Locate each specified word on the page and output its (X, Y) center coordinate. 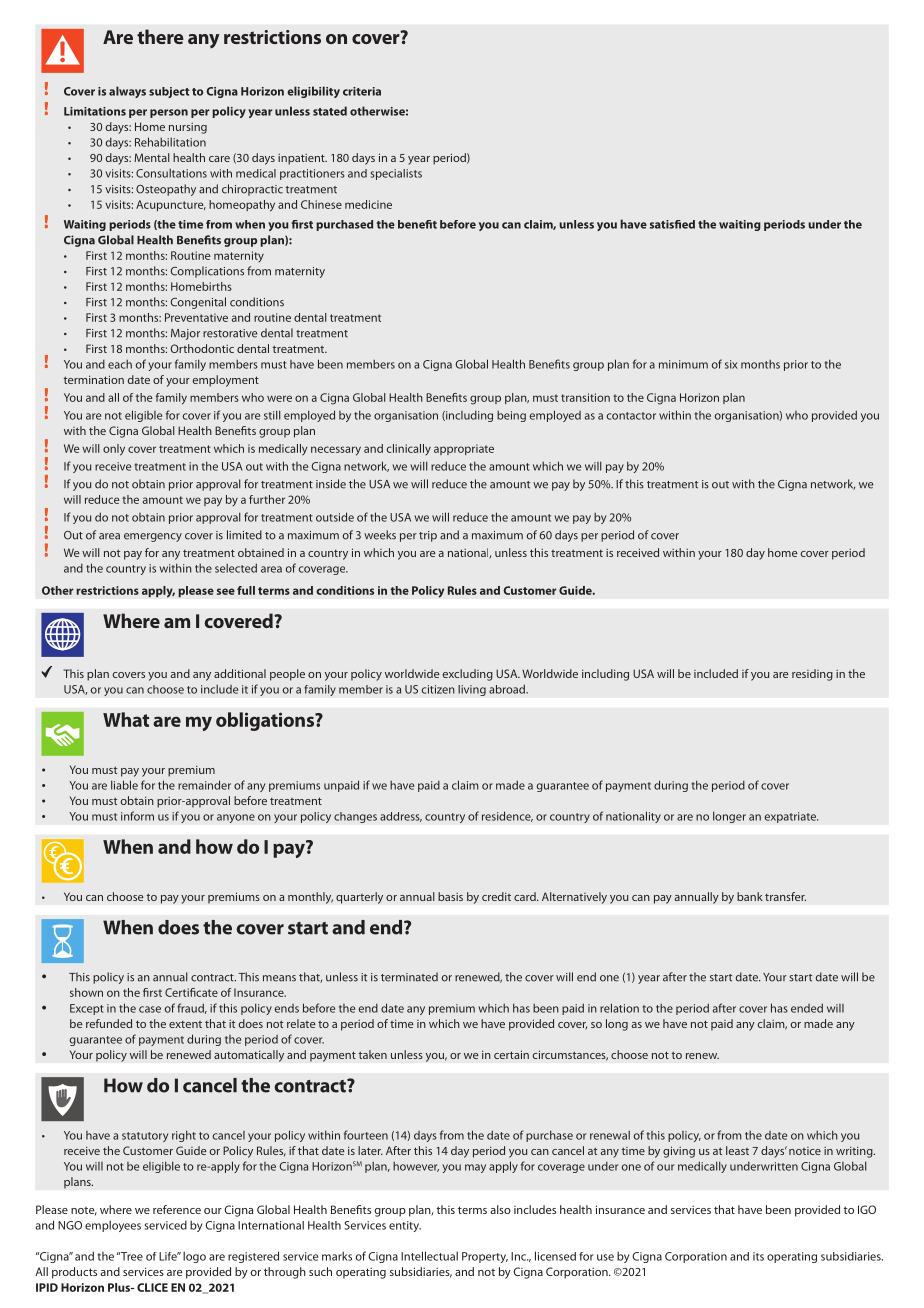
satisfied (672, 224)
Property (485, 1257)
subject (169, 92)
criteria (362, 91)
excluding (468, 675)
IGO (867, 1209)
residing (812, 675)
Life (169, 1256)
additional (240, 673)
